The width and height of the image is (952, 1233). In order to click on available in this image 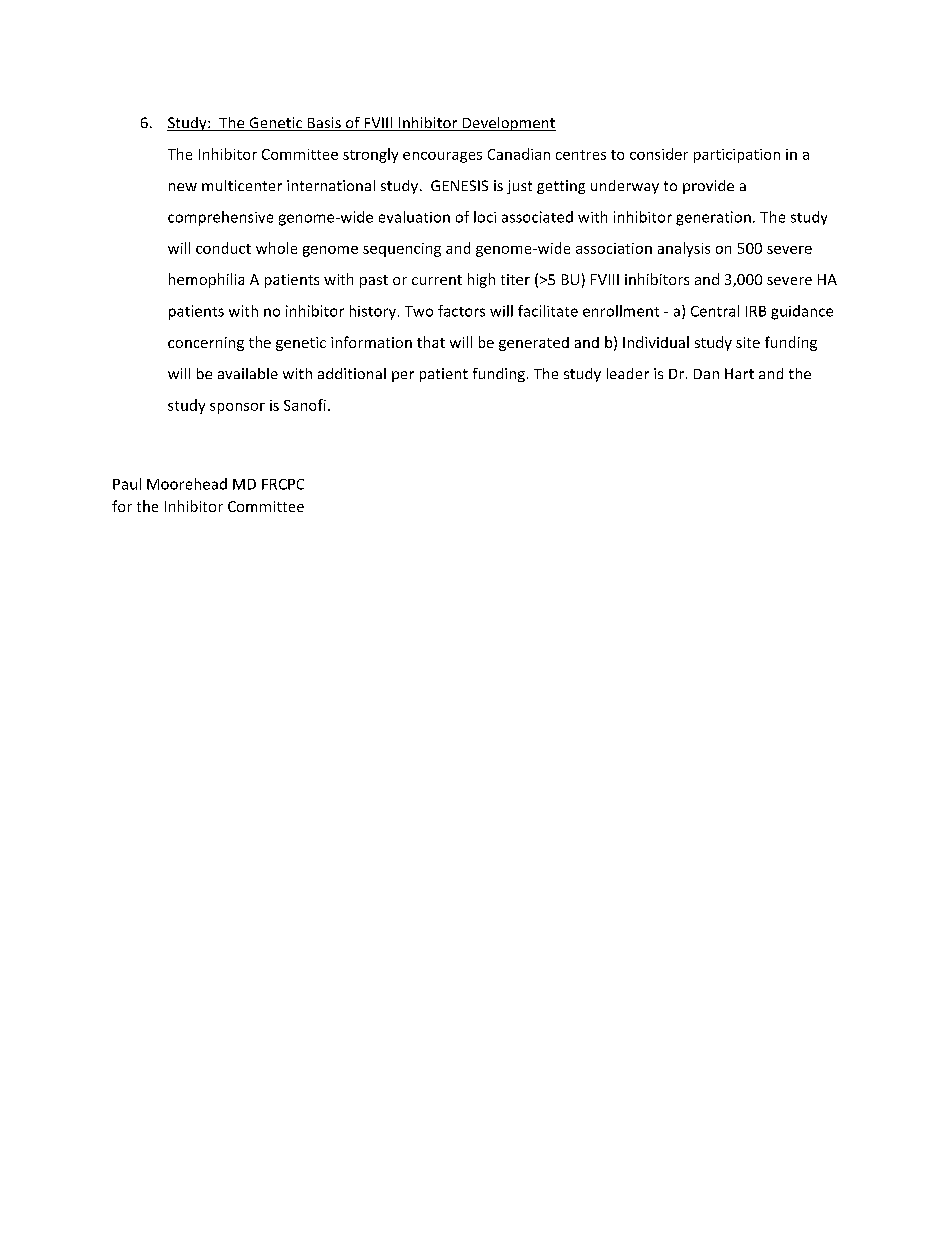, I will do `click(248, 373)`.
